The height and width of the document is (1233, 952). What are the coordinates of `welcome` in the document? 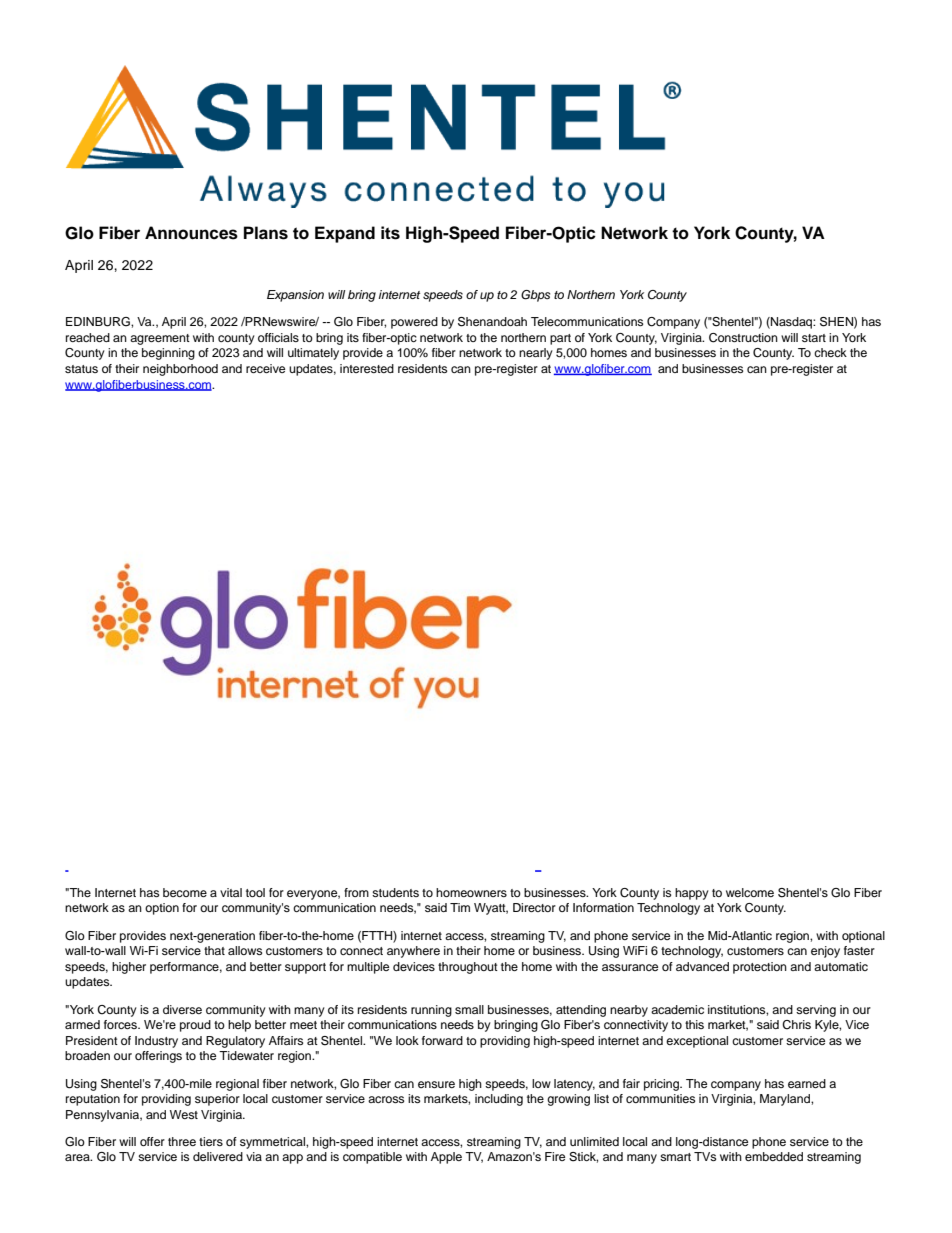 It's located at (750, 892).
